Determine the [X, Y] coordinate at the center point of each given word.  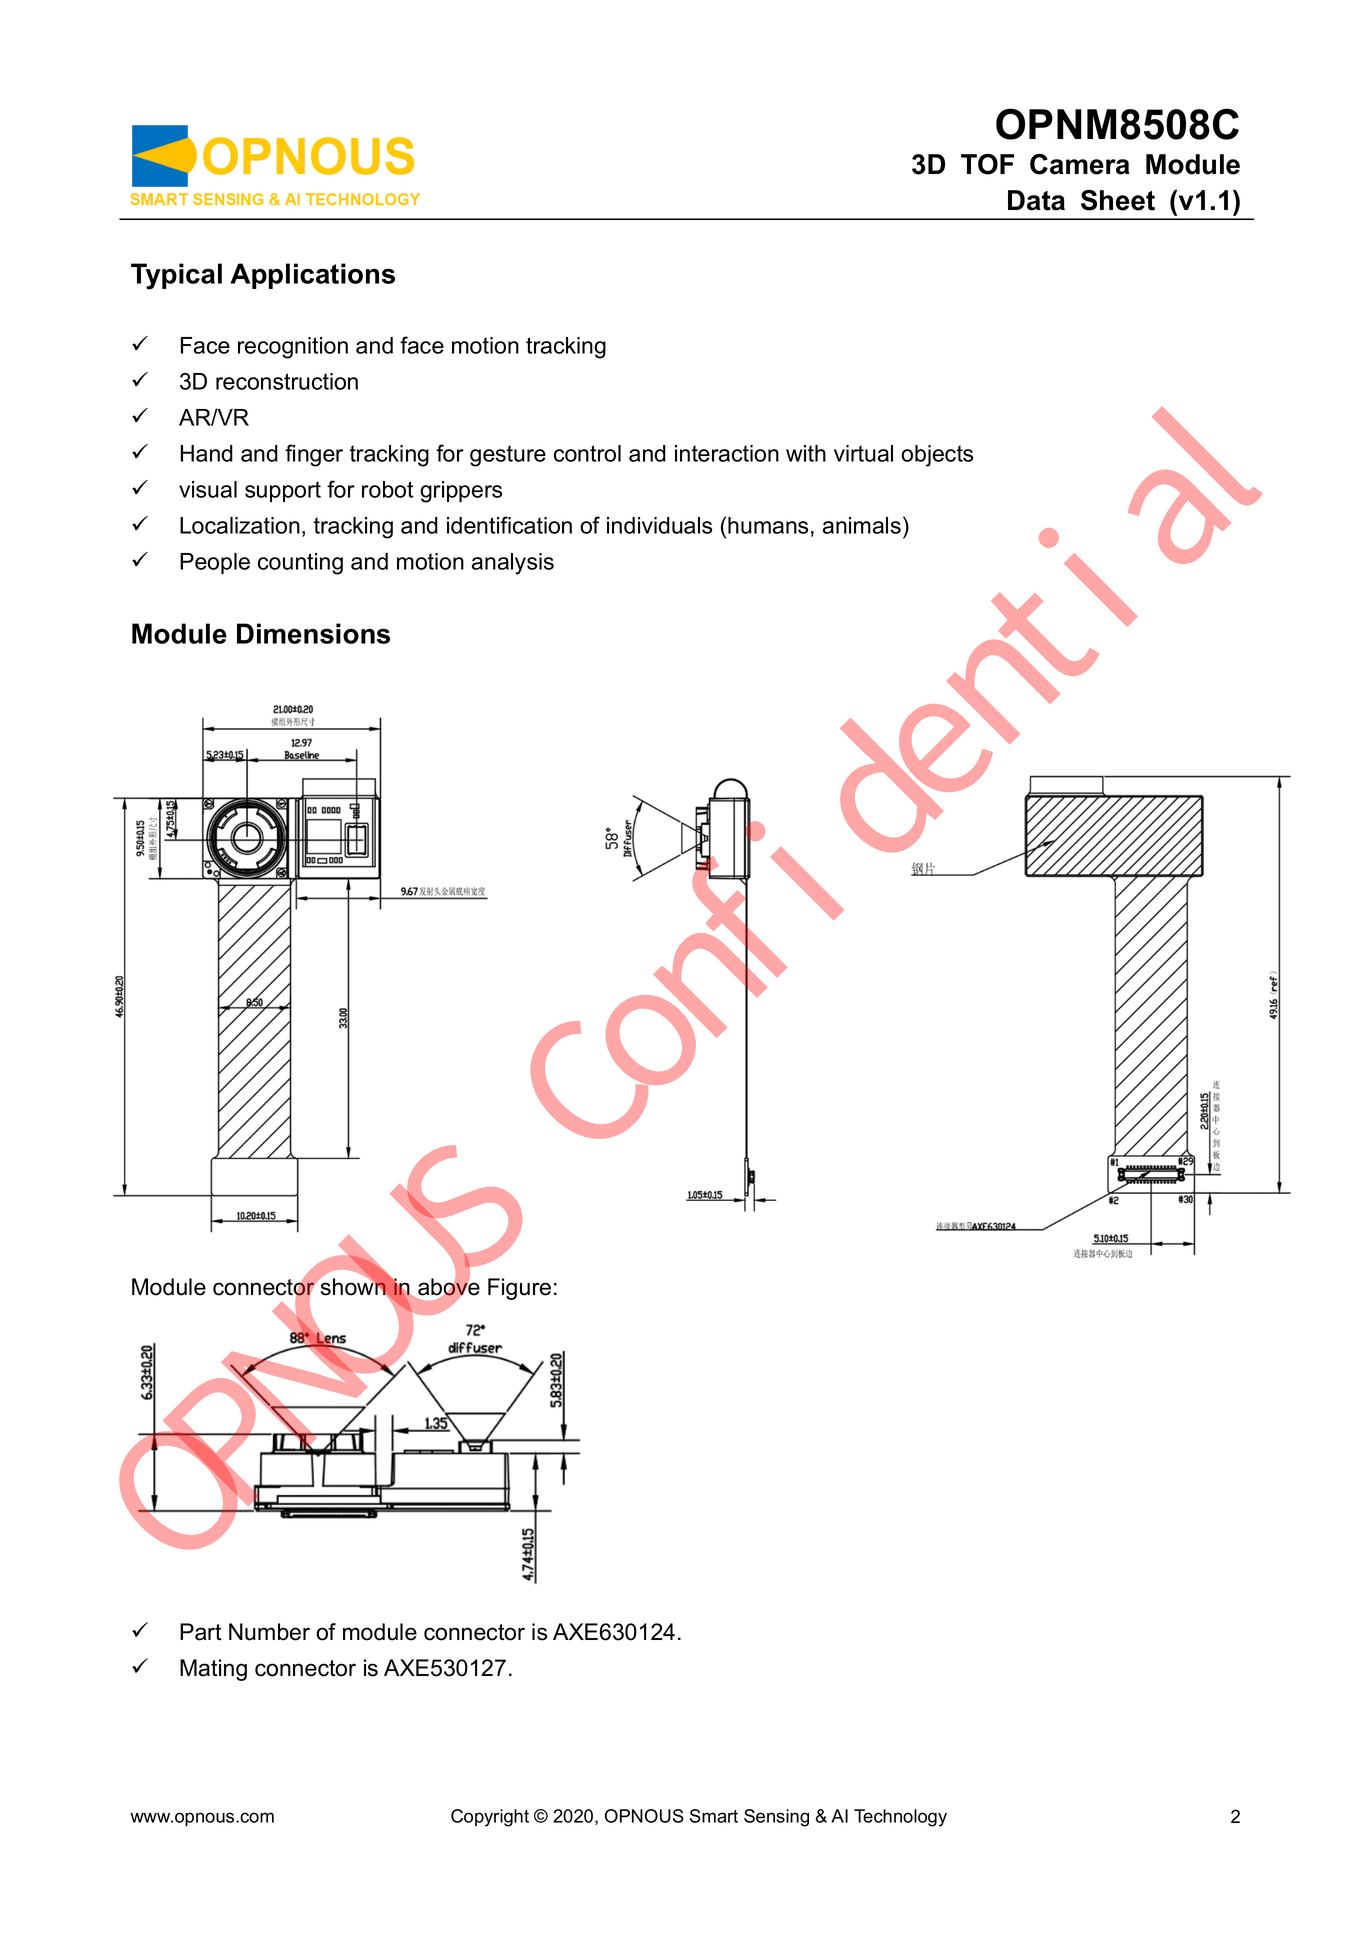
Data [1036, 200]
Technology [900, 1818]
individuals [659, 525]
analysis [513, 564]
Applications [312, 276]
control [587, 453]
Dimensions [313, 633]
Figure [519, 1289]
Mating [213, 1670]
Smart [714, 1816]
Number [269, 1632]
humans [768, 525]
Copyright [490, 1818]
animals [862, 525]
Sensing [776, 1818]
